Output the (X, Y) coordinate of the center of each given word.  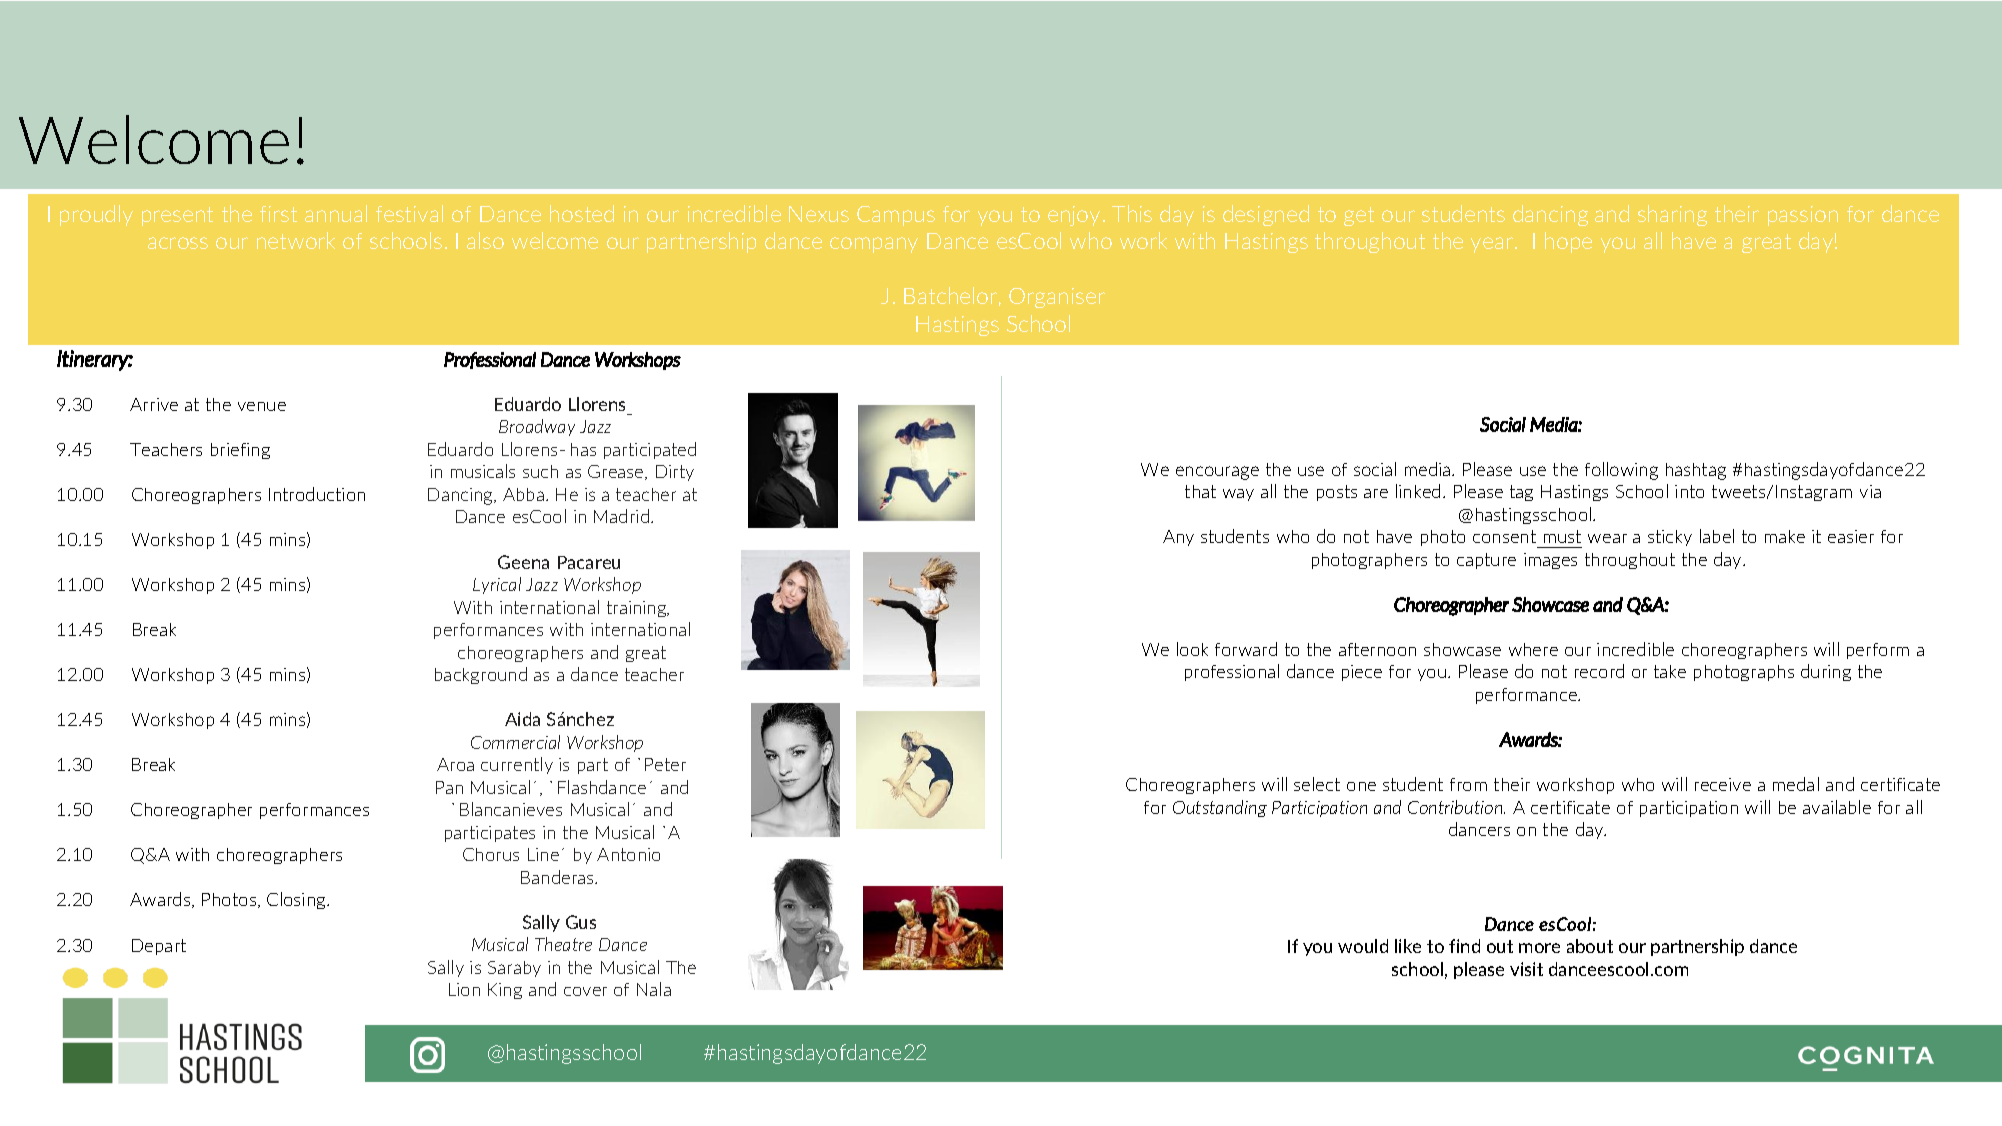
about (1590, 946)
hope (1568, 242)
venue (262, 406)
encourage (1217, 473)
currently (517, 765)
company (874, 245)
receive (1723, 784)
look (1192, 649)
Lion (464, 989)
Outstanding (1220, 808)
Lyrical (497, 585)
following (1621, 471)
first (278, 214)
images (1550, 561)
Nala (654, 989)
